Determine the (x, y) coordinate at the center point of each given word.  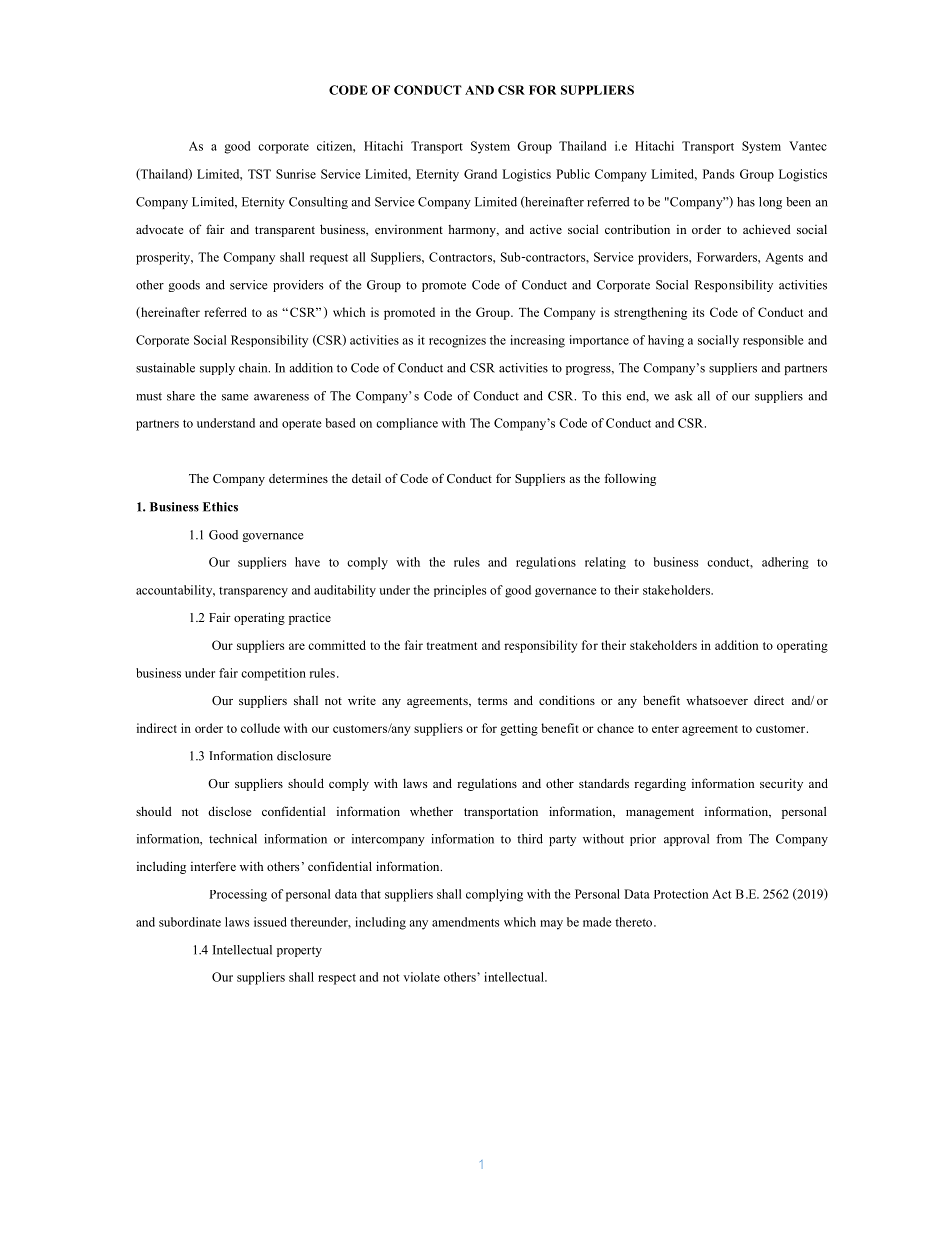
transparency (253, 592)
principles (460, 591)
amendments (465, 922)
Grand (480, 174)
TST (259, 174)
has (746, 202)
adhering (785, 563)
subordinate (190, 922)
